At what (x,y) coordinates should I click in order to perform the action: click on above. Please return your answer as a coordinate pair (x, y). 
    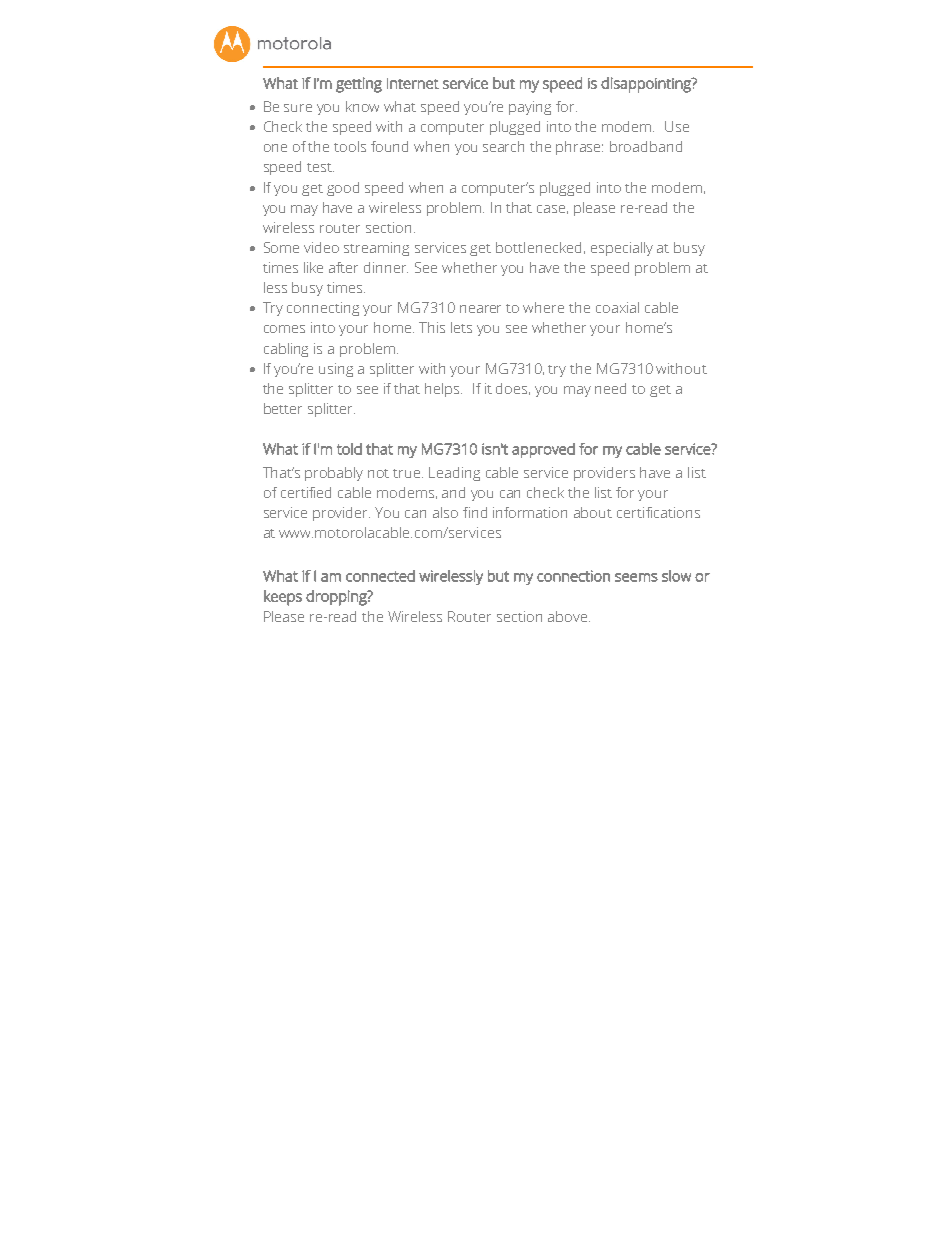
    Looking at the image, I should click on (569, 616).
